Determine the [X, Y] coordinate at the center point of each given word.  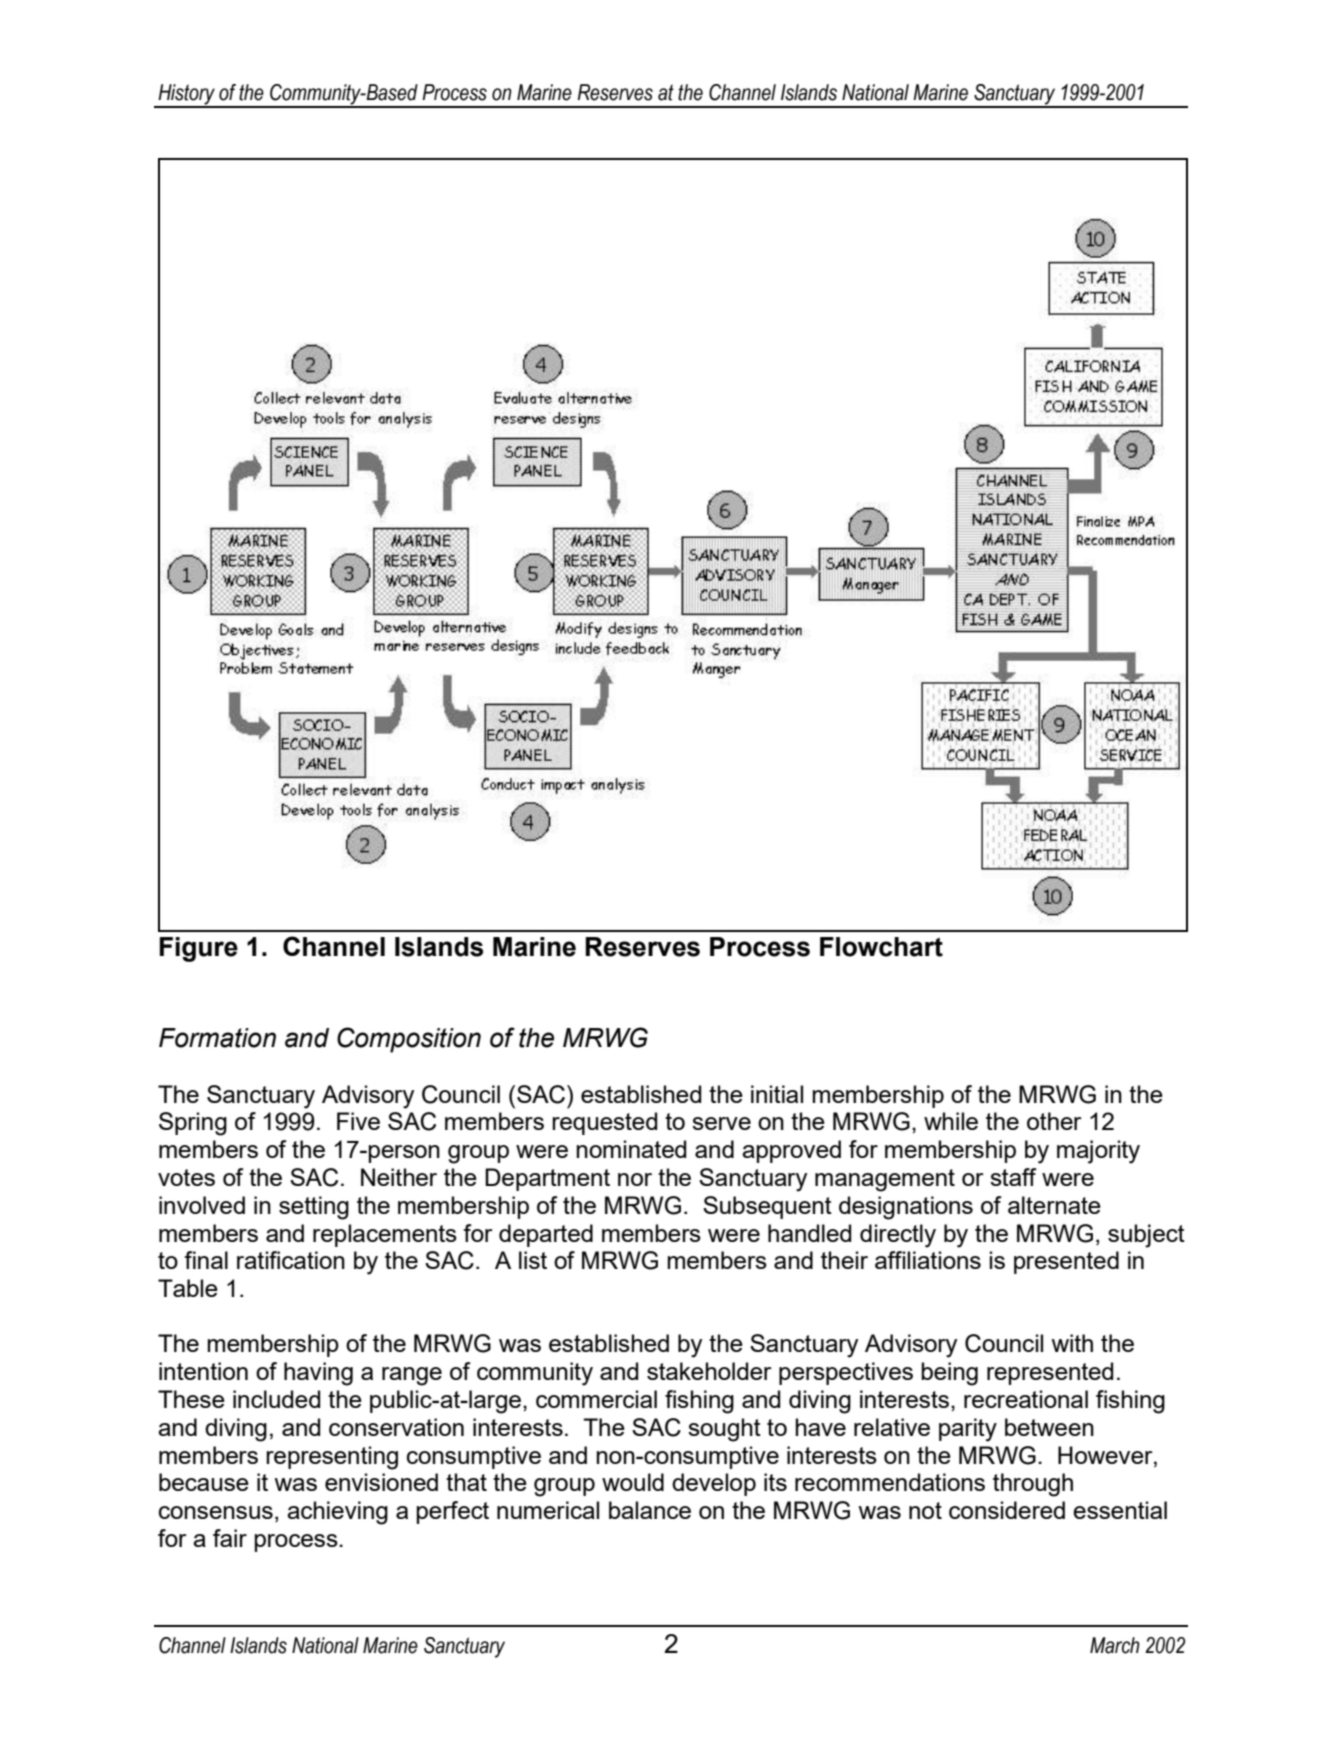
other [1054, 1121]
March [1115, 1645]
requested [604, 1123]
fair [230, 1538]
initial [777, 1094]
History [186, 95]
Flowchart [881, 947]
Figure [199, 949]
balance [650, 1510]
